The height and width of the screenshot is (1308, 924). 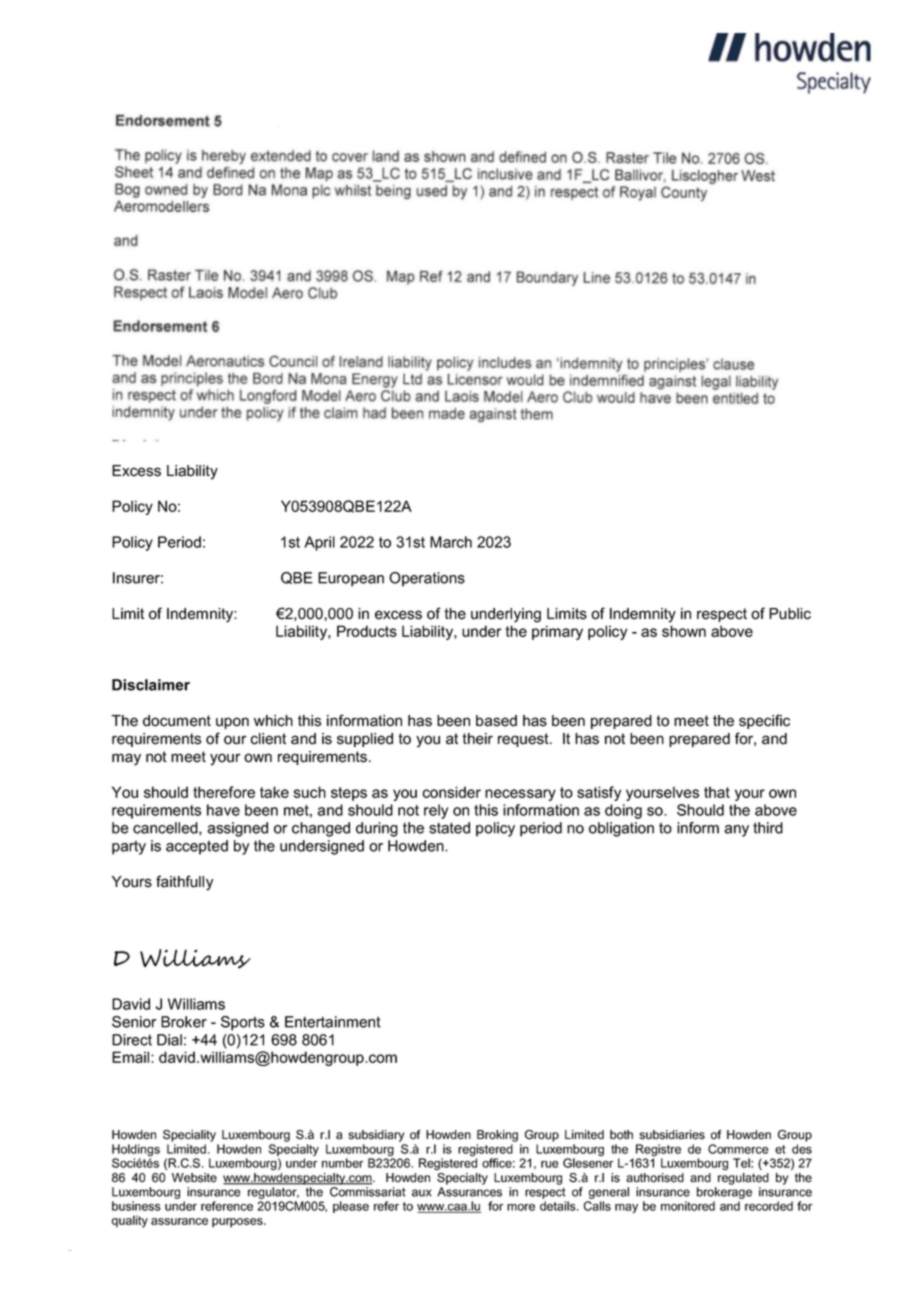 I want to click on stated, so click(x=449, y=828).
